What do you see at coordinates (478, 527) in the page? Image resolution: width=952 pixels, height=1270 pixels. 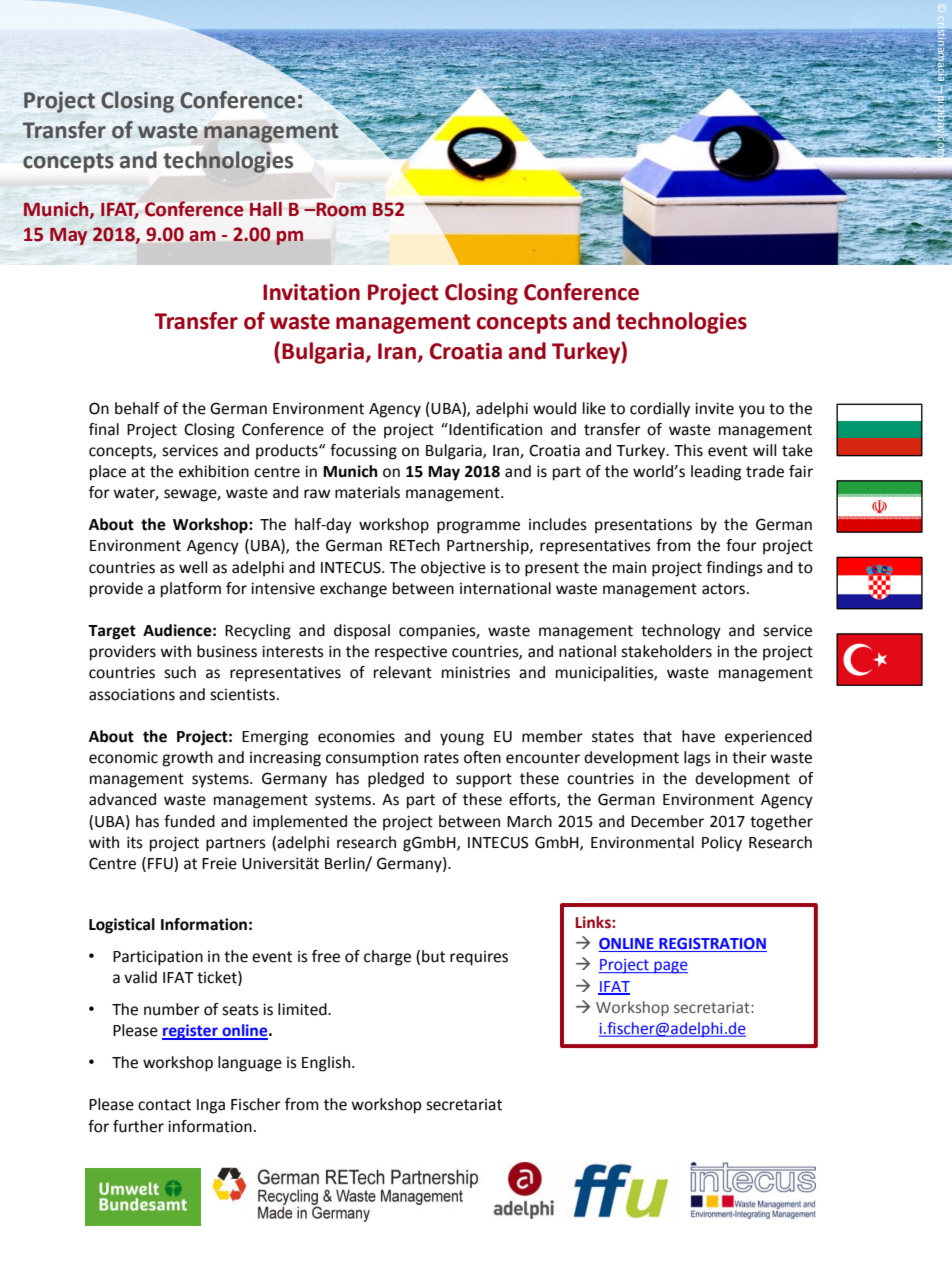 I see `programme` at bounding box center [478, 527].
